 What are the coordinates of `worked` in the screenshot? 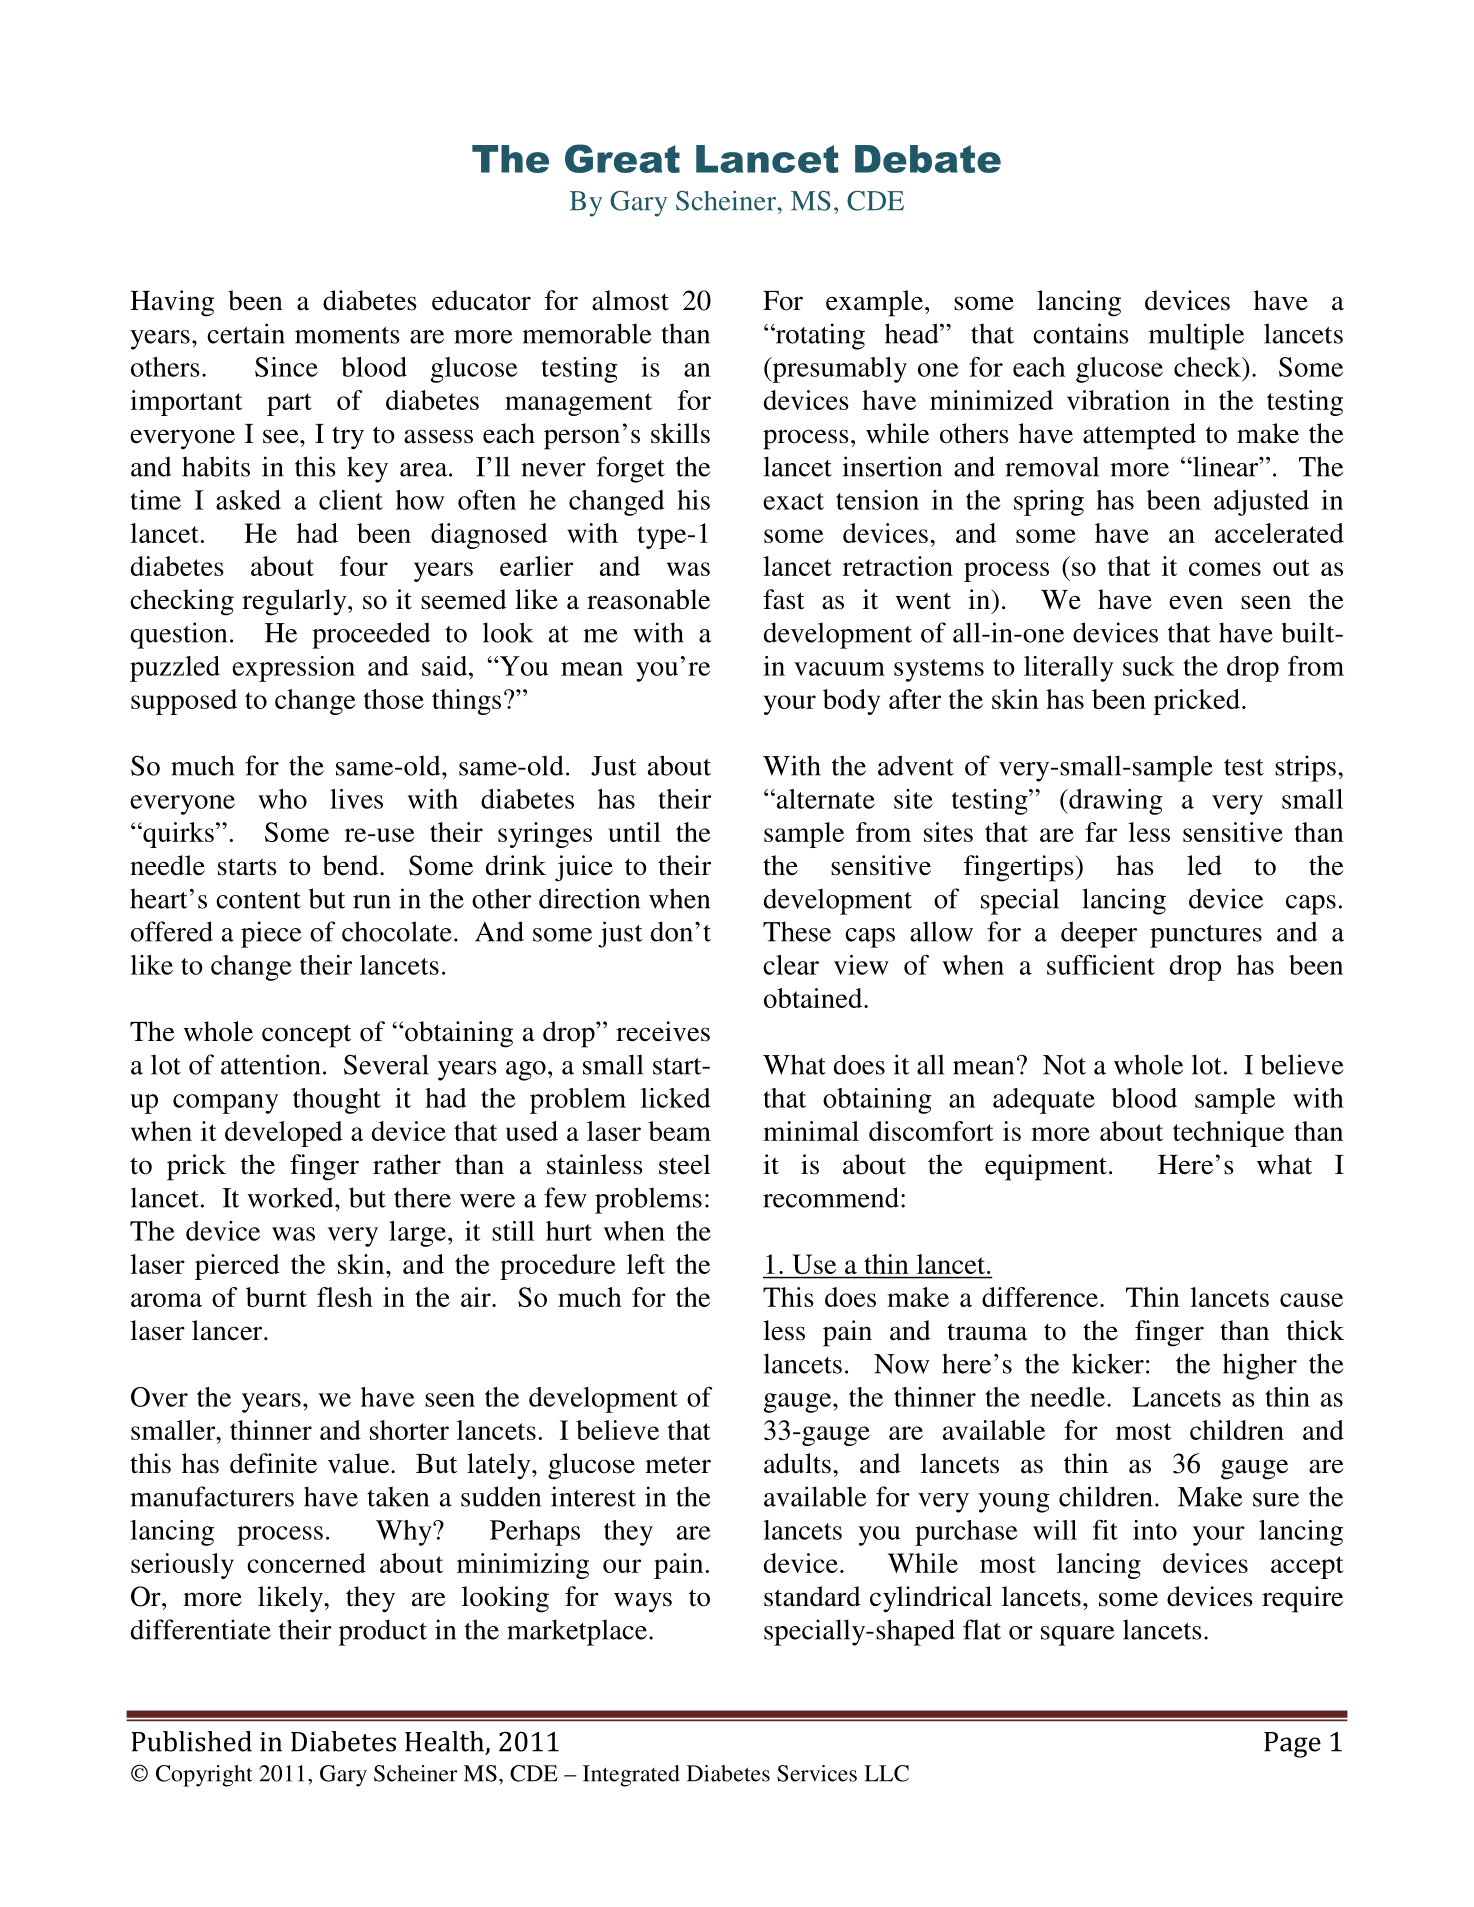 It's located at (291, 1197).
